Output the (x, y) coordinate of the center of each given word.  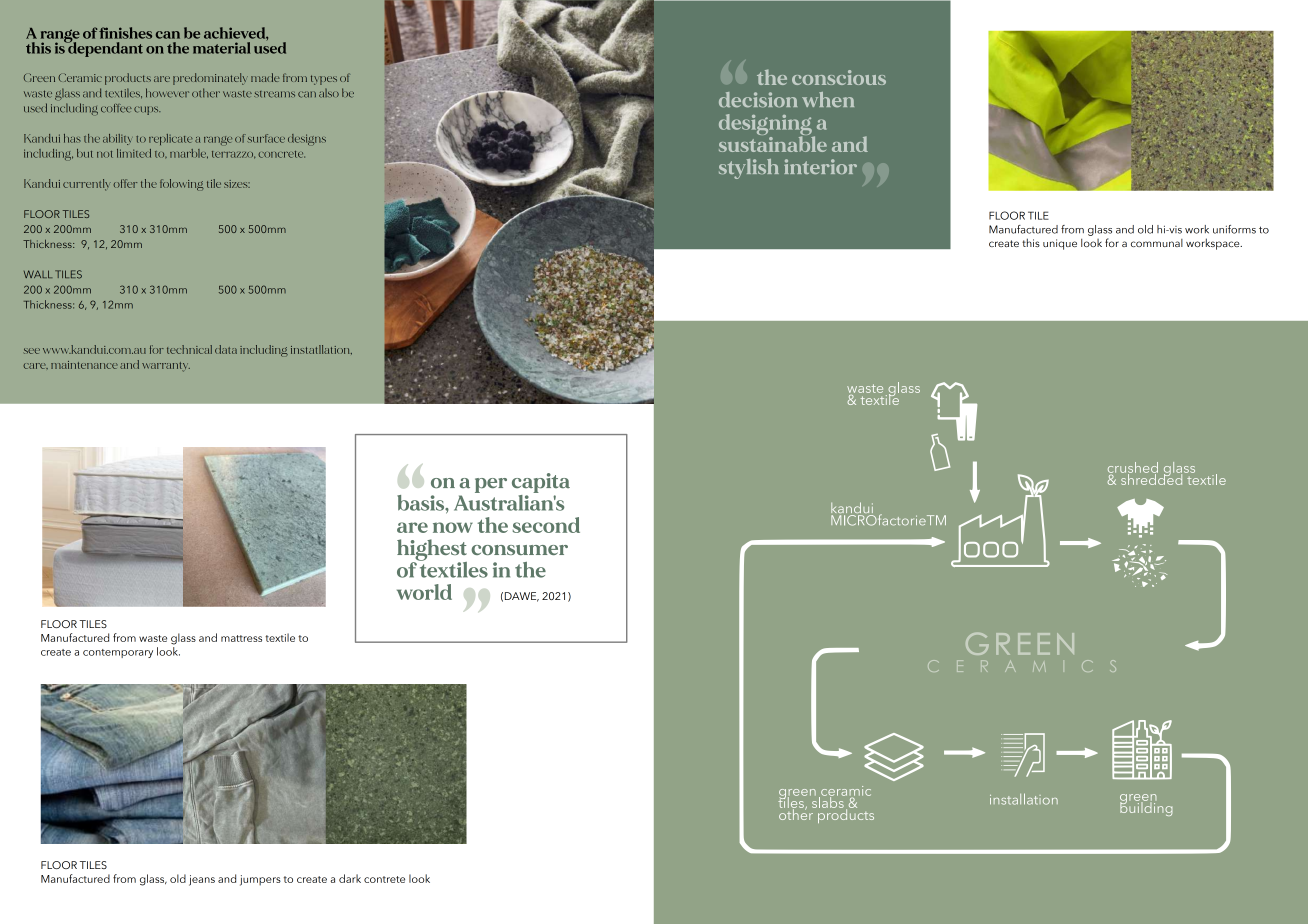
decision (758, 99)
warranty (166, 367)
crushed (1133, 468)
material (221, 48)
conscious (839, 77)
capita (541, 483)
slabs (827, 801)
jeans (202, 880)
